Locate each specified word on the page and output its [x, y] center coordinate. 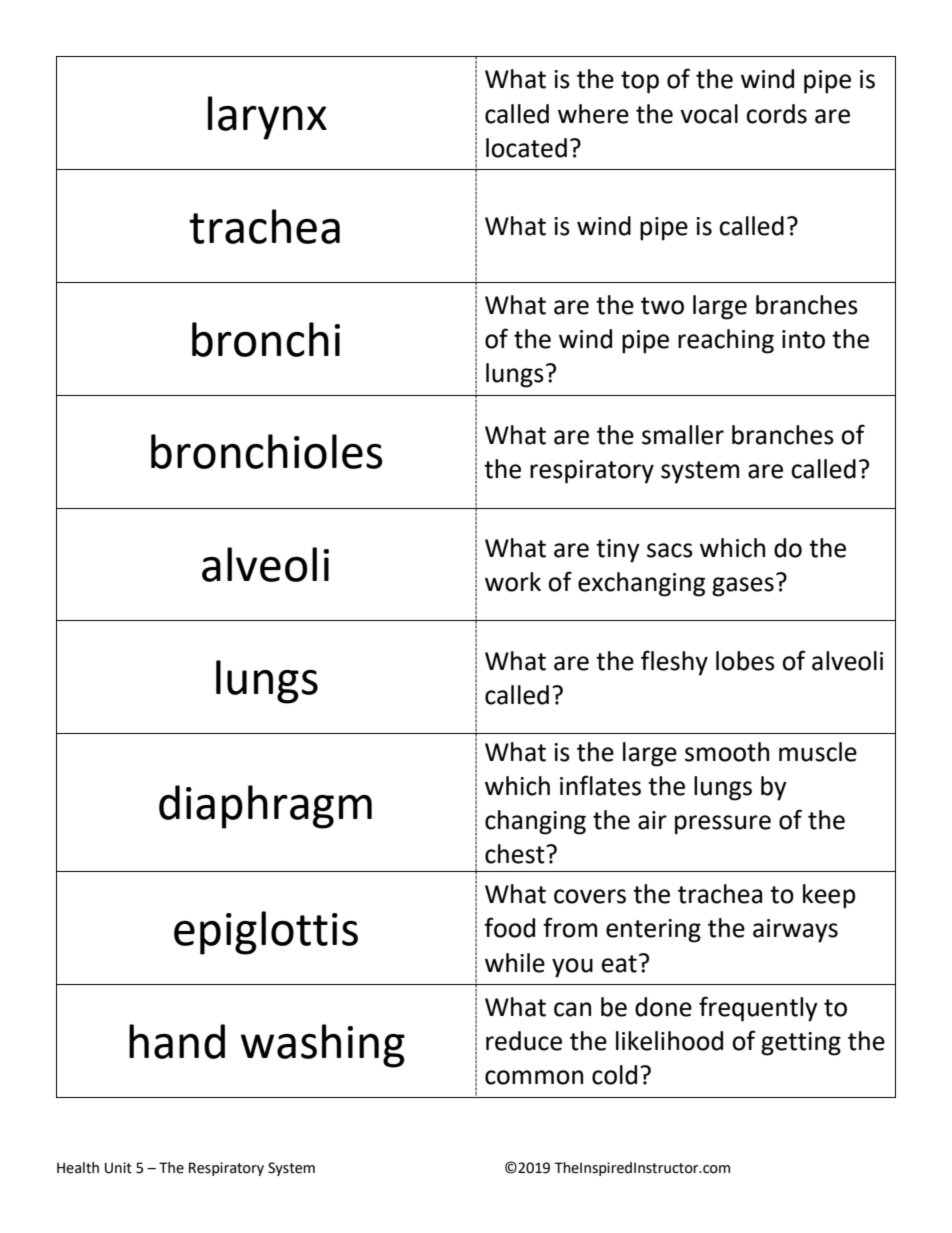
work [513, 582]
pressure [723, 825]
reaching [726, 341]
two [662, 306]
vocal [709, 114]
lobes [745, 661]
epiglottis [266, 933]
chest [516, 854]
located [526, 148]
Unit [118, 1168]
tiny [618, 551]
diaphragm [265, 807]
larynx [267, 118]
